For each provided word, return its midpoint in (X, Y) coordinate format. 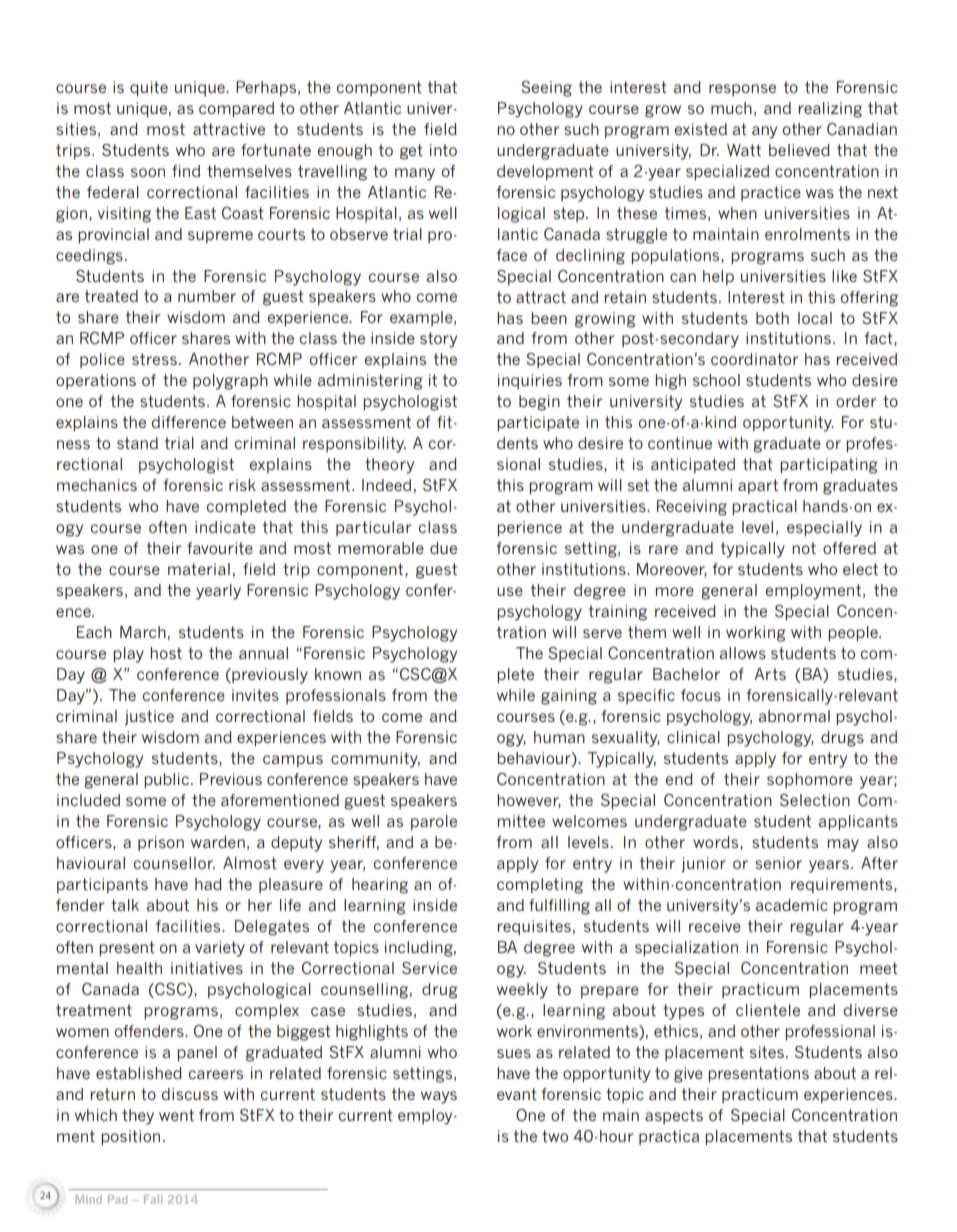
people (854, 633)
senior (778, 863)
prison (161, 843)
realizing (830, 110)
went (176, 1115)
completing (540, 886)
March (143, 632)
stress (154, 359)
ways (439, 1097)
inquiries (530, 381)
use (510, 591)
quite (149, 88)
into (443, 150)
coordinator (754, 359)
